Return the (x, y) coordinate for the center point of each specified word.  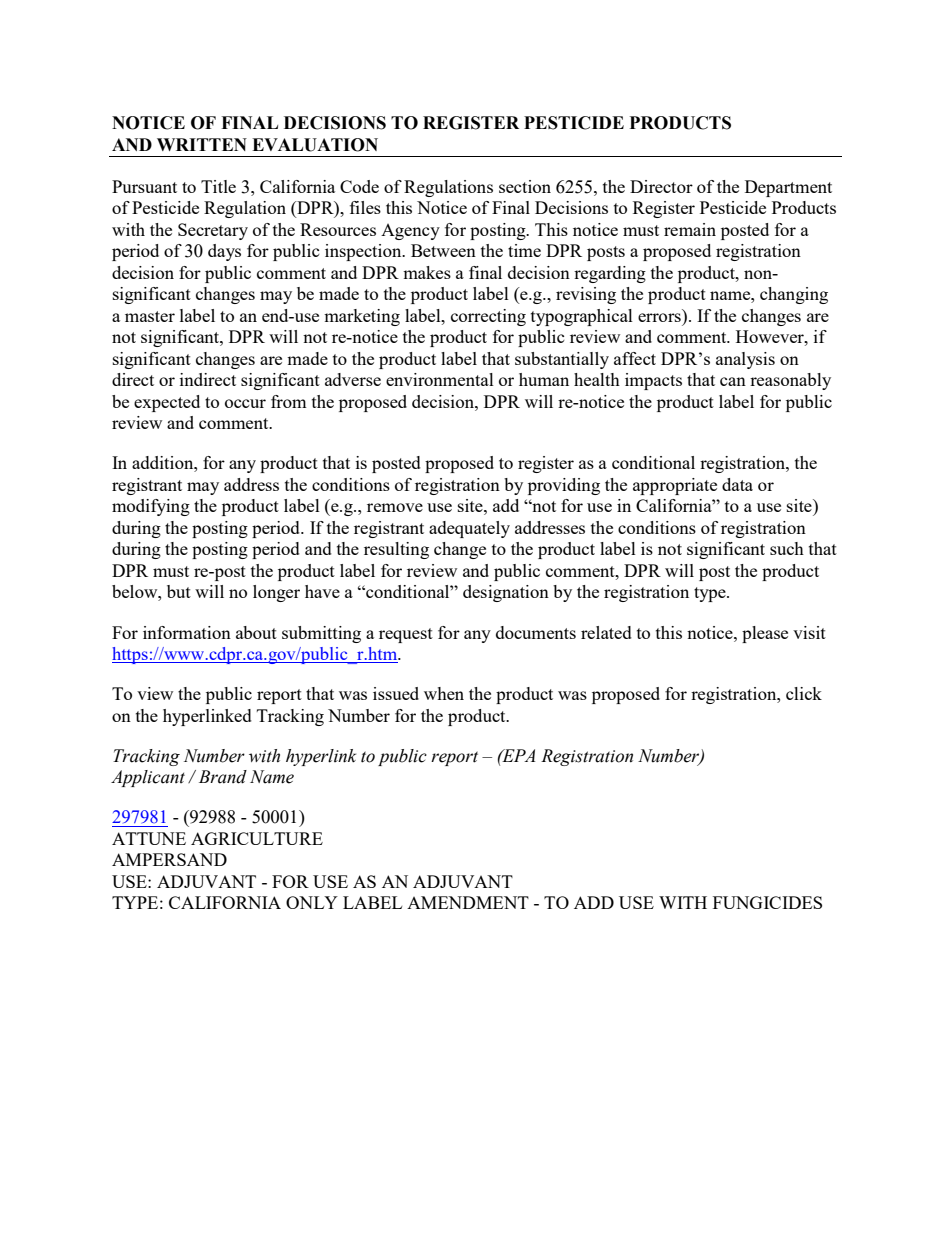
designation (506, 593)
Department (788, 188)
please (765, 634)
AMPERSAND (169, 859)
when (444, 693)
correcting (488, 317)
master (150, 316)
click (804, 693)
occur (245, 403)
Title (218, 186)
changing (794, 295)
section (525, 186)
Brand (223, 777)
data (737, 484)
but (179, 591)
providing (564, 486)
